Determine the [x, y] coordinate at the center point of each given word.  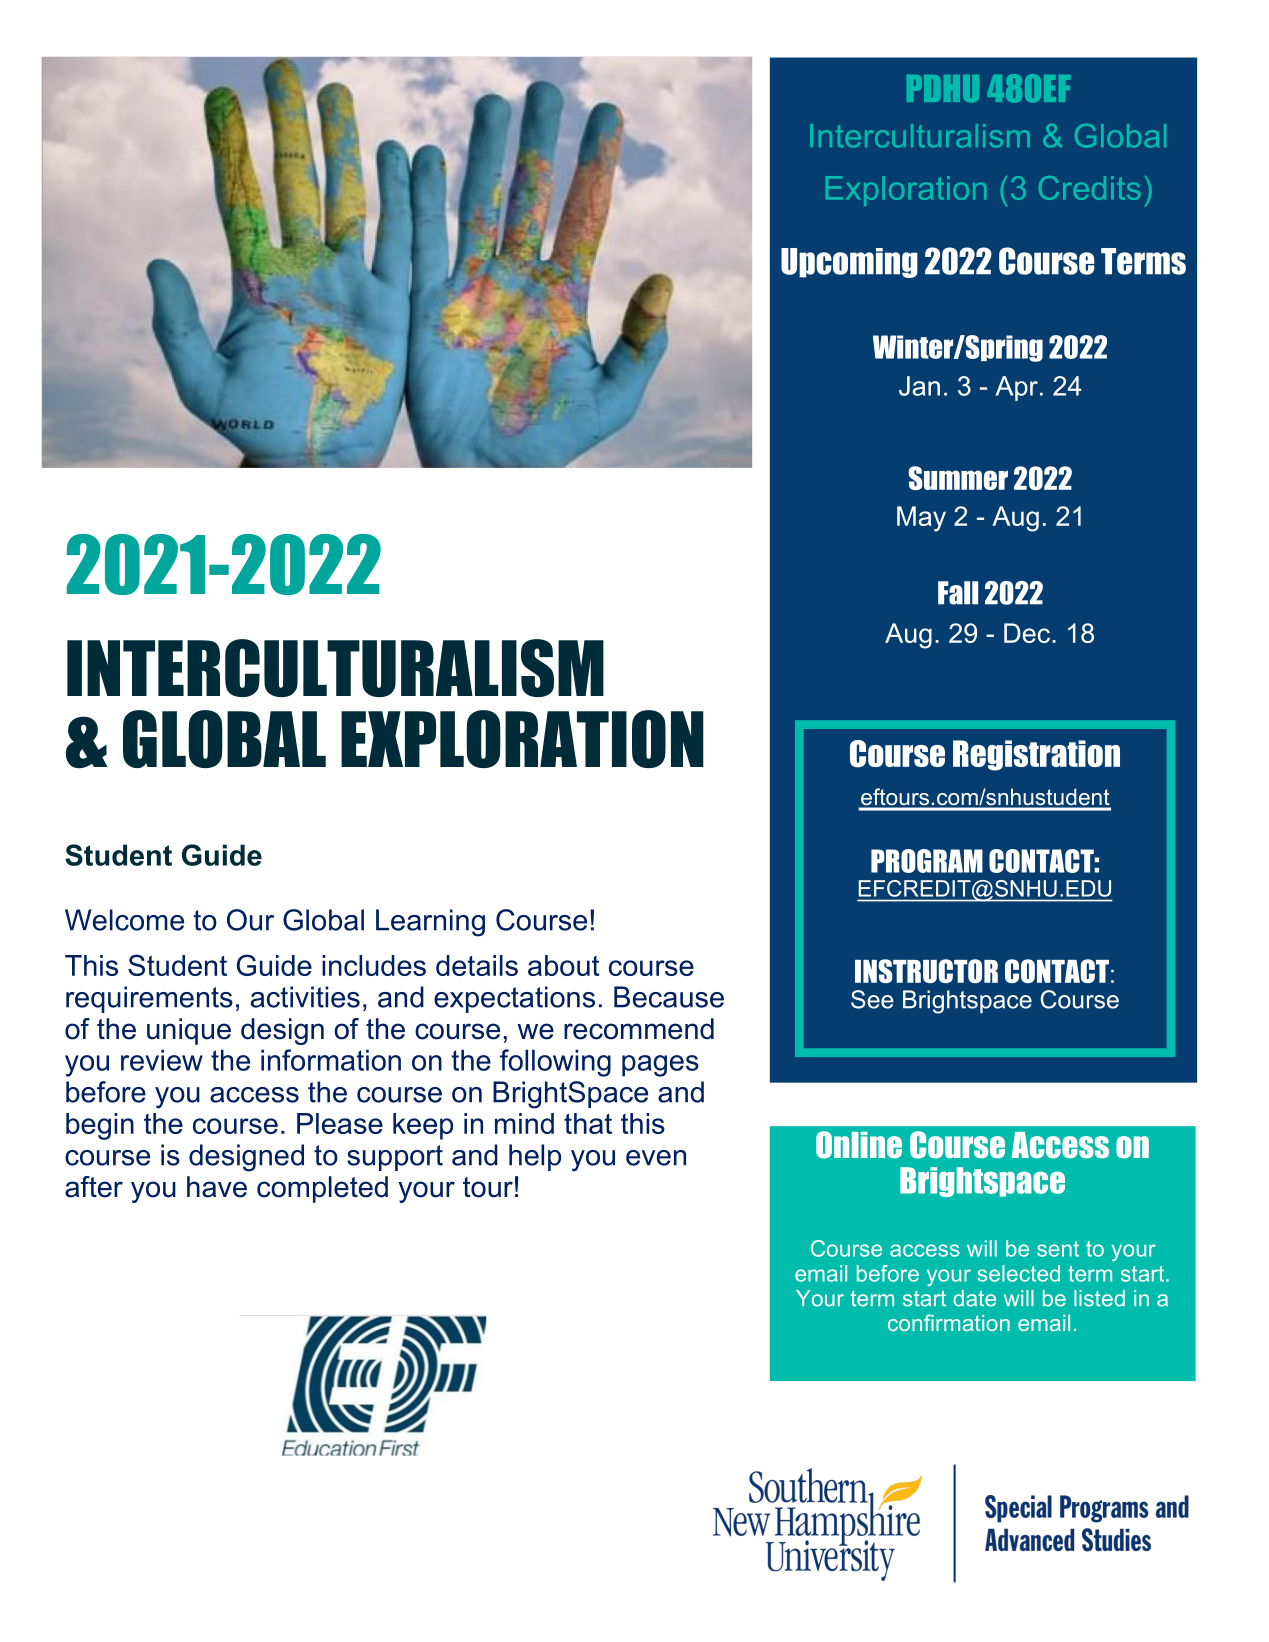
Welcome [124, 920]
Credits [1089, 188]
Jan [919, 386]
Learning [430, 923]
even [656, 1158]
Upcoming [849, 263]
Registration [1036, 755]
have [217, 1187]
